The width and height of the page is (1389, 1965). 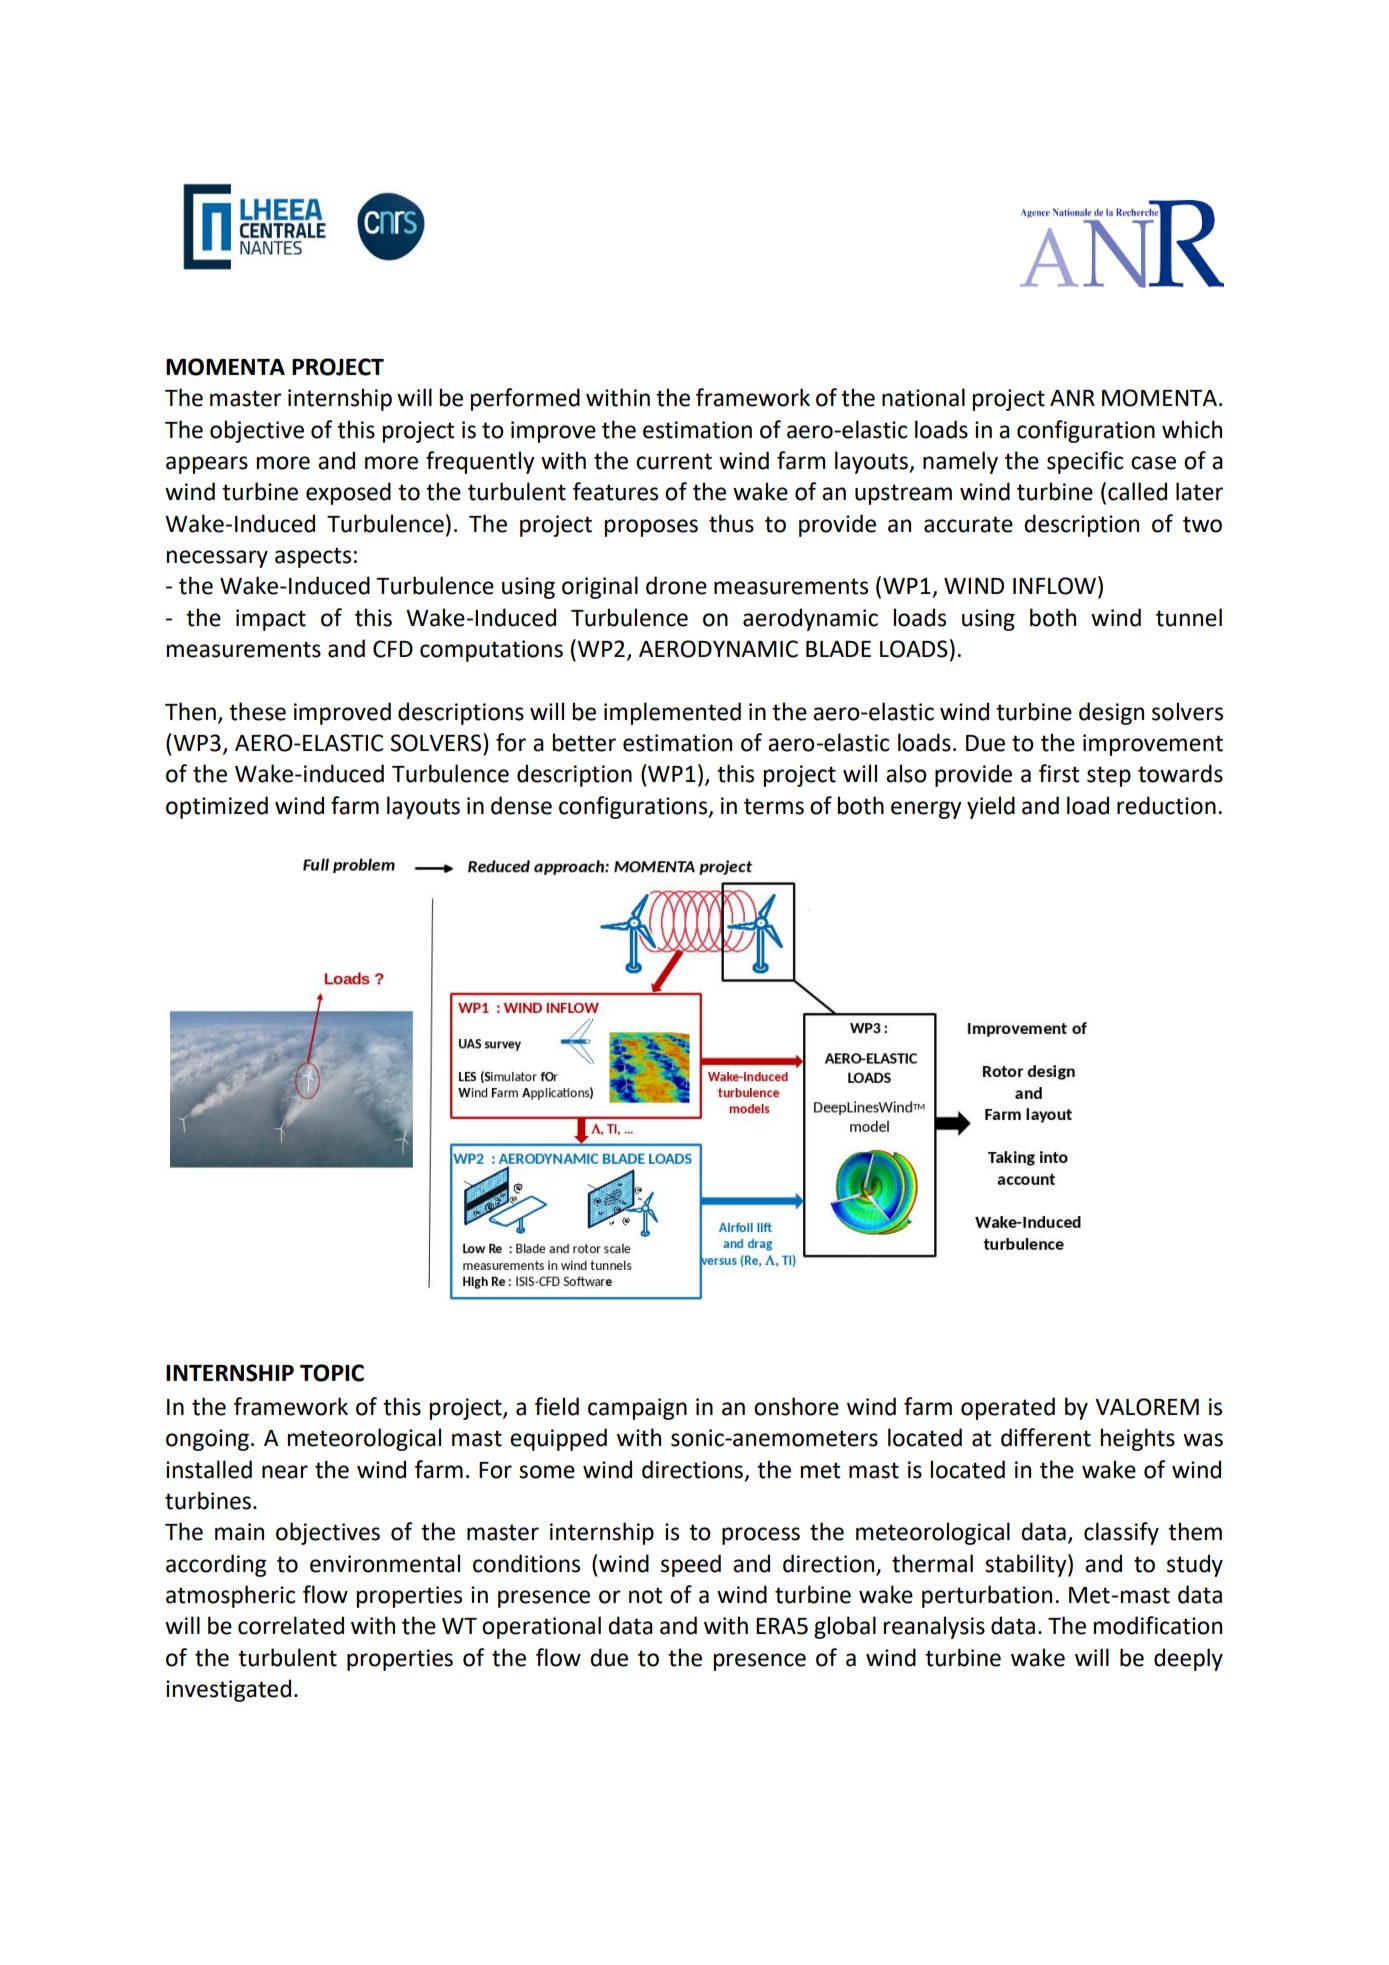 I want to click on optimized, so click(x=217, y=807).
